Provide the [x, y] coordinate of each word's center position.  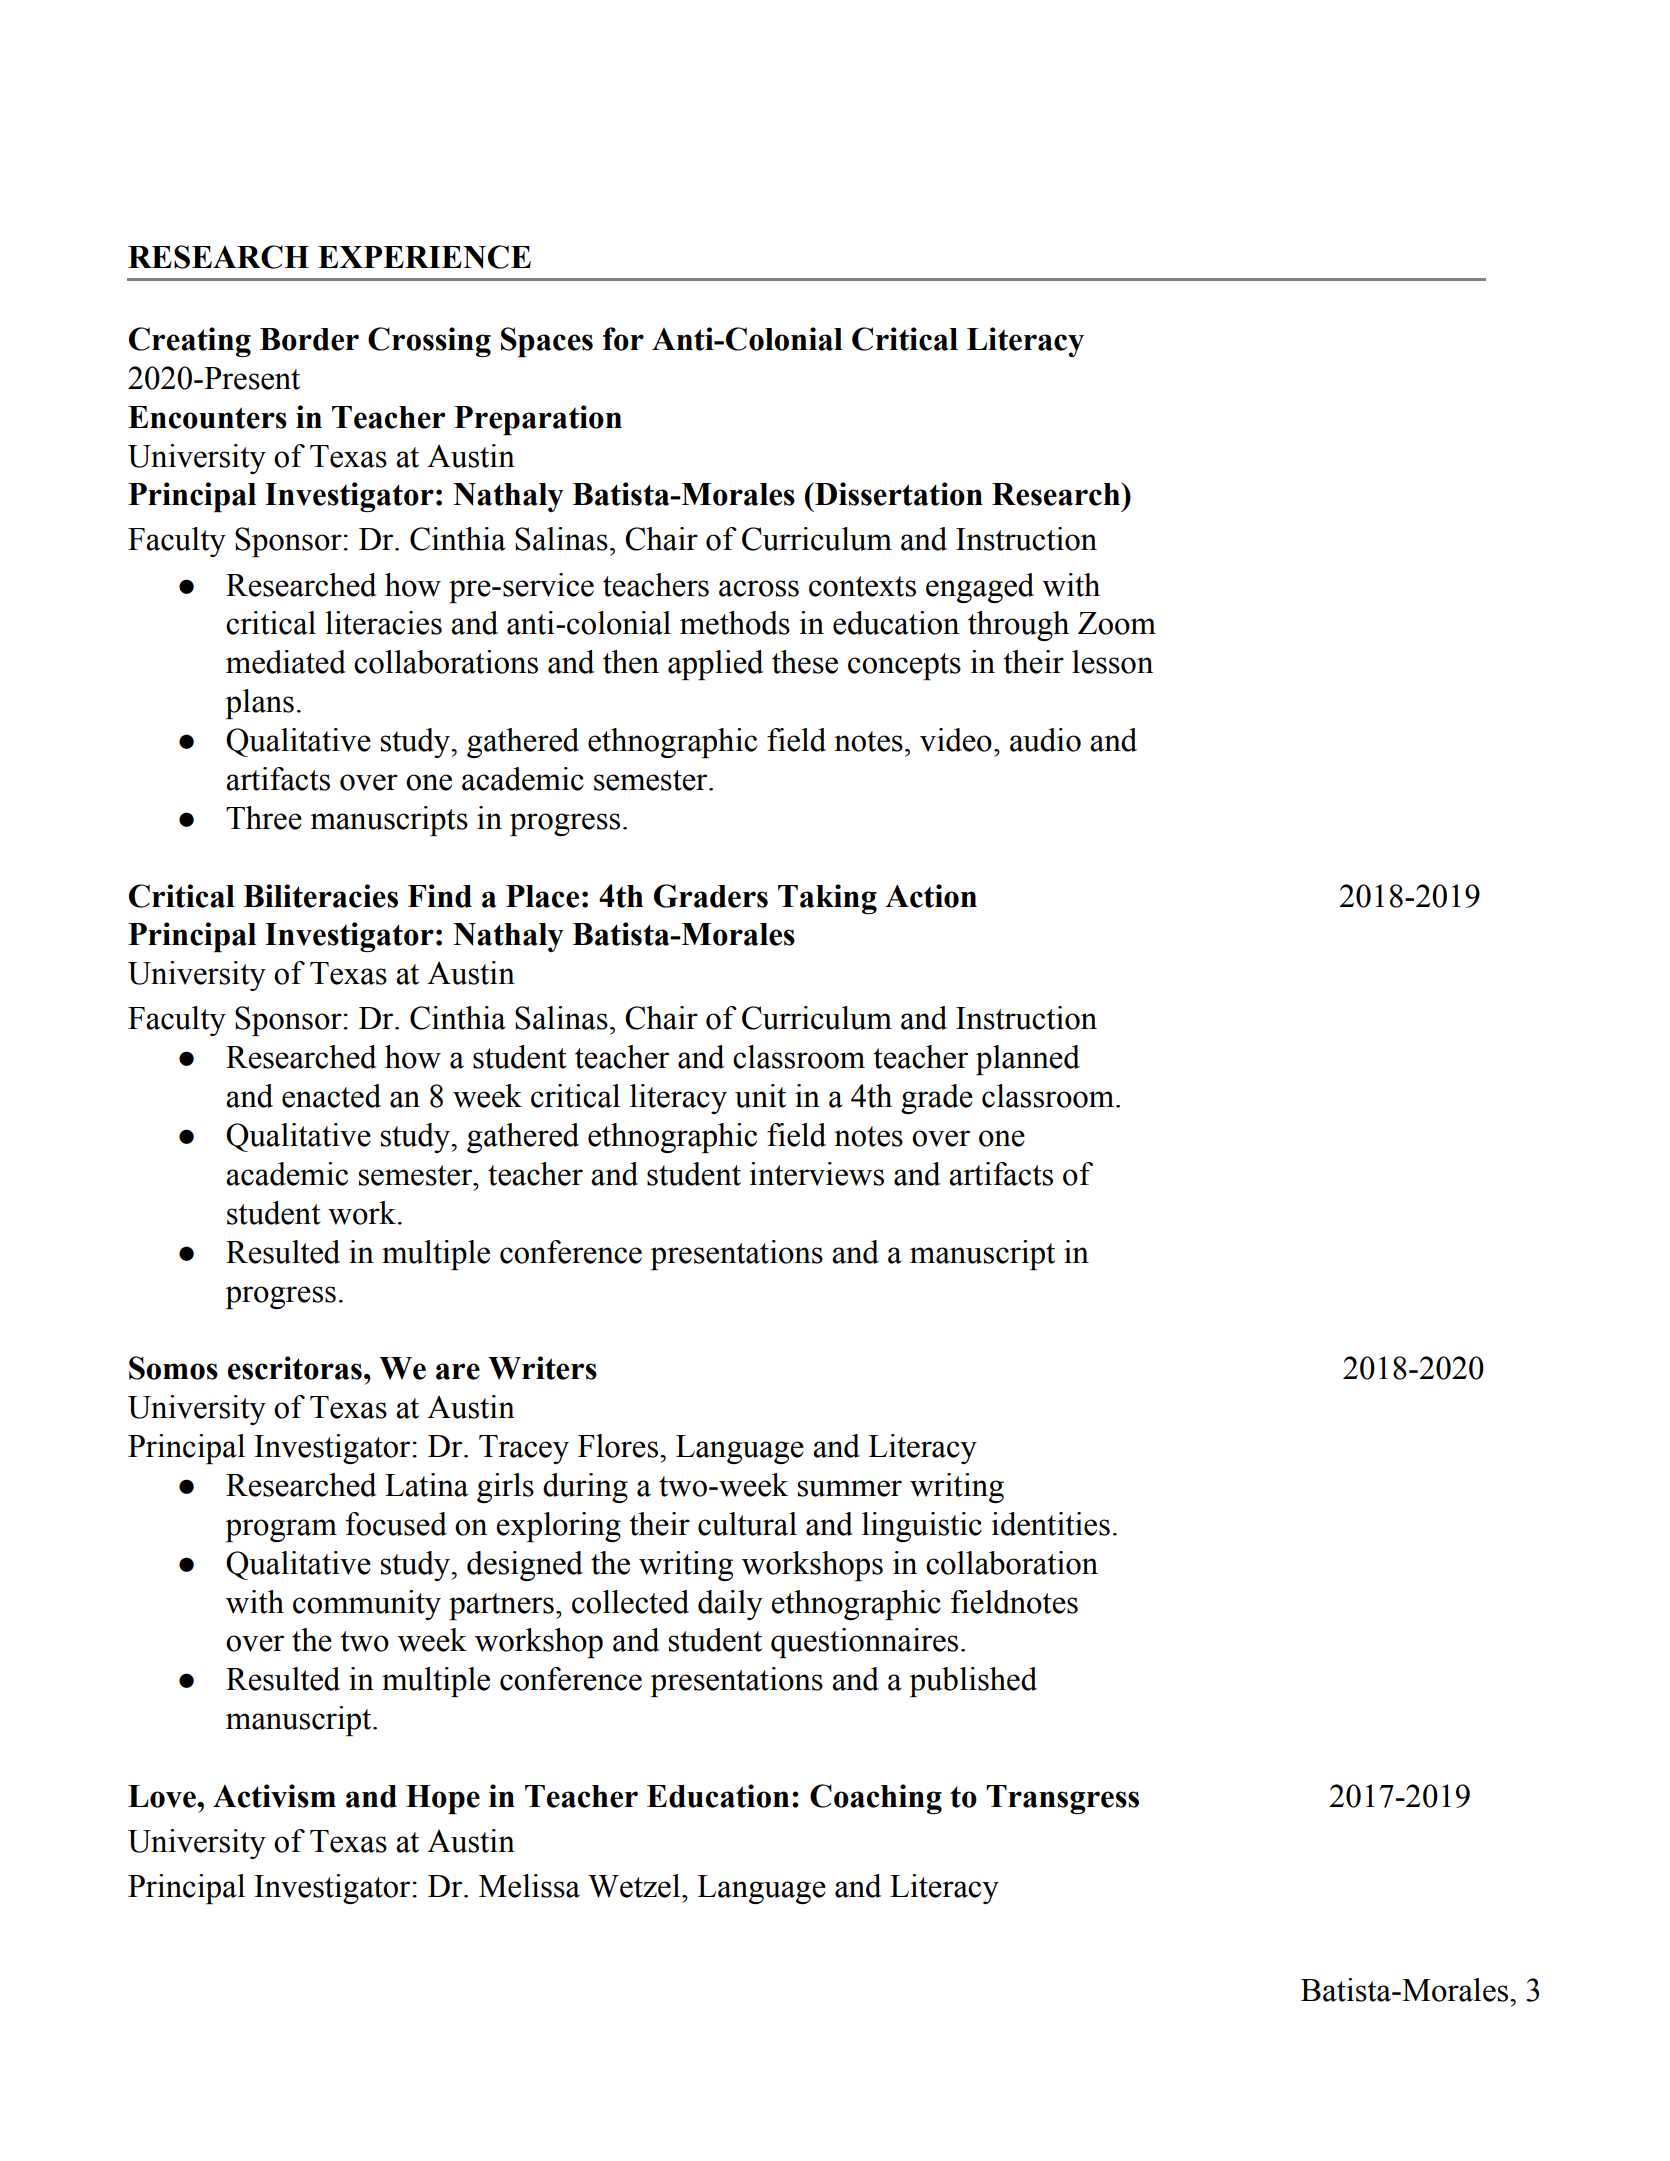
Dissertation [898, 494]
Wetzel [635, 1886]
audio [1045, 740]
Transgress [1062, 1799]
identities [1050, 1524]
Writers [542, 1368]
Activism [274, 1796]
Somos [173, 1368]
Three [264, 818]
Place [542, 896]
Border [309, 339]
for [623, 339]
